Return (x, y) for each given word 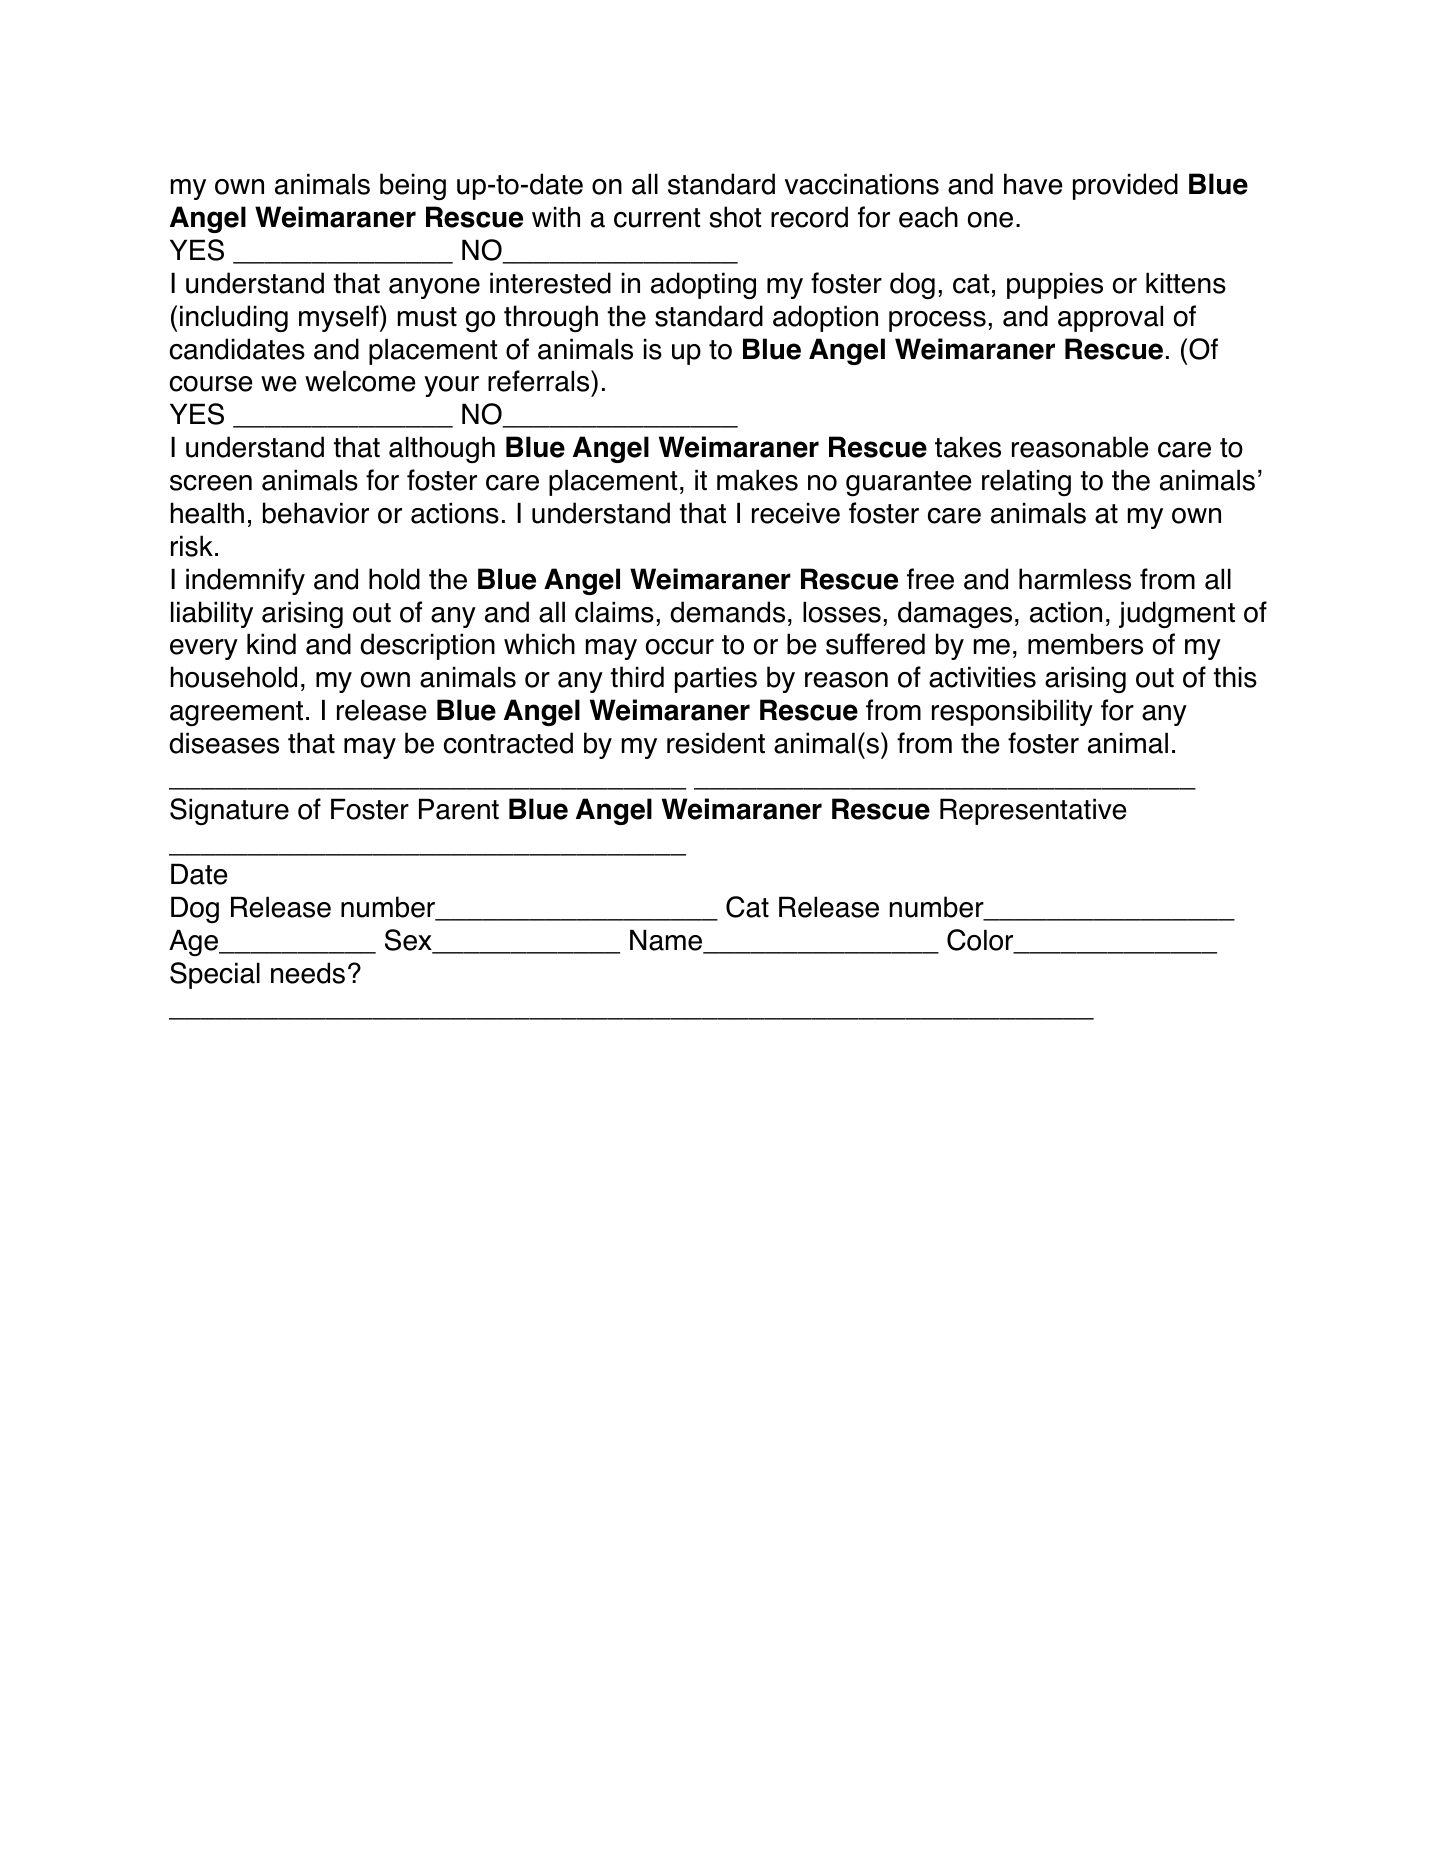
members (1085, 644)
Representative (1033, 811)
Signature (229, 811)
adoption (825, 318)
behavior (316, 513)
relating (1026, 482)
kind (271, 644)
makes (757, 480)
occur (680, 647)
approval (1110, 318)
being (413, 186)
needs (308, 973)
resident (716, 743)
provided (1125, 186)
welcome (360, 381)
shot (735, 217)
